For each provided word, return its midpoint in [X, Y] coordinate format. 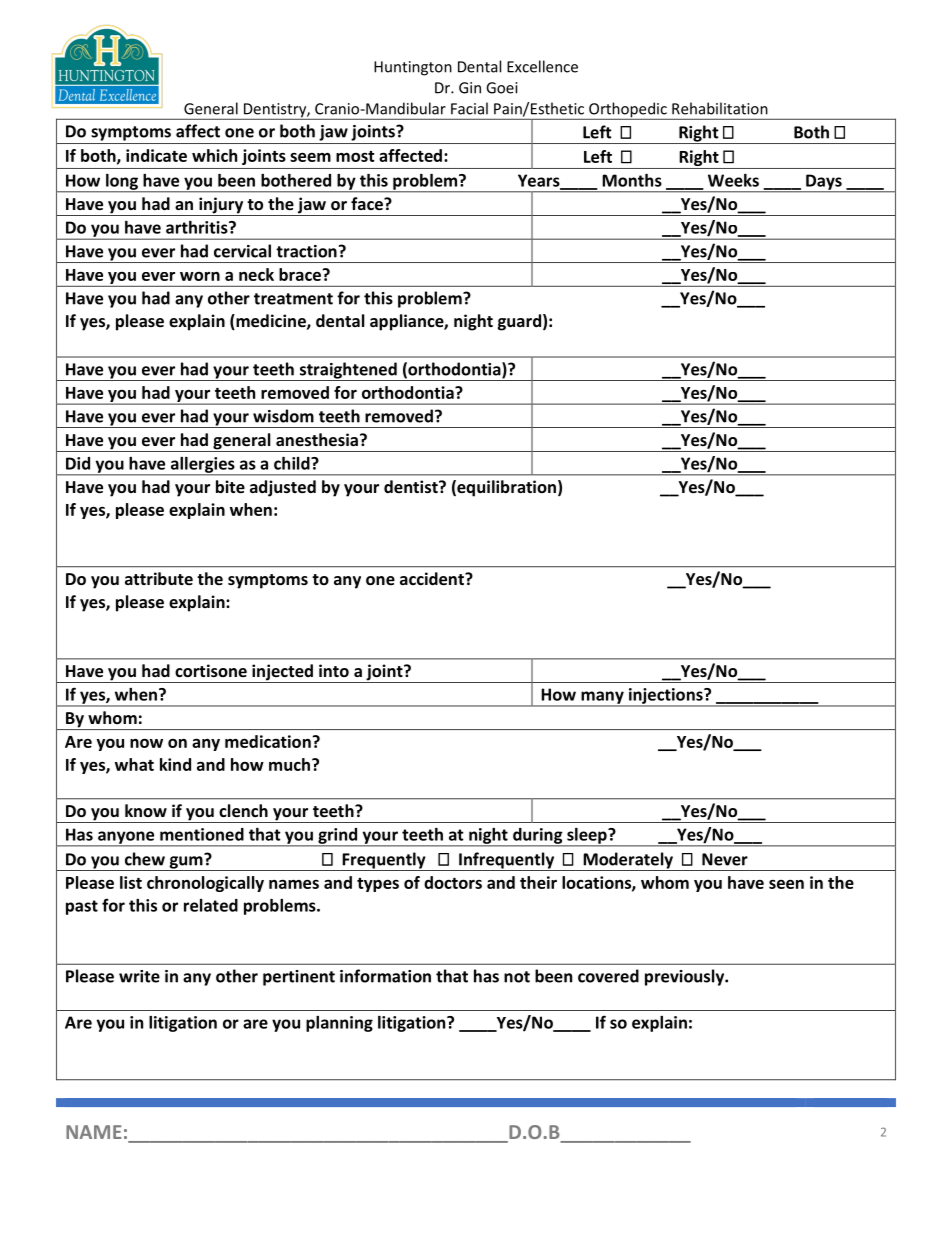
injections [665, 697]
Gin [470, 88]
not [517, 977]
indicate [156, 155]
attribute [159, 578]
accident [433, 578]
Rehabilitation [720, 108]
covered [608, 976]
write [139, 976]
